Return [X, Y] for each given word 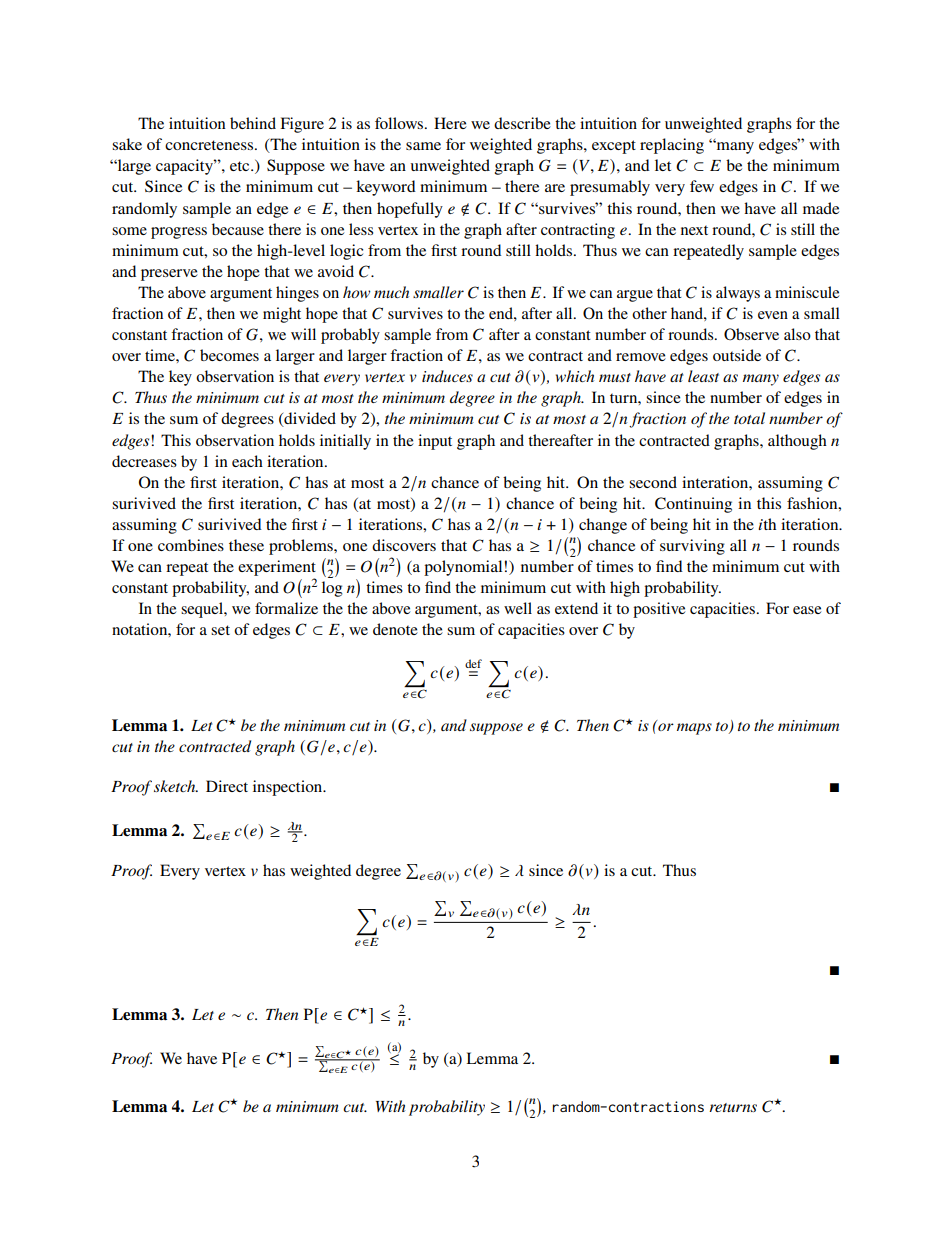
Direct [227, 786]
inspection [289, 788]
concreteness [210, 145]
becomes [229, 355]
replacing [672, 146]
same [423, 146]
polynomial [463, 568]
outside [737, 355]
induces [447, 376]
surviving [692, 547]
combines [191, 545]
